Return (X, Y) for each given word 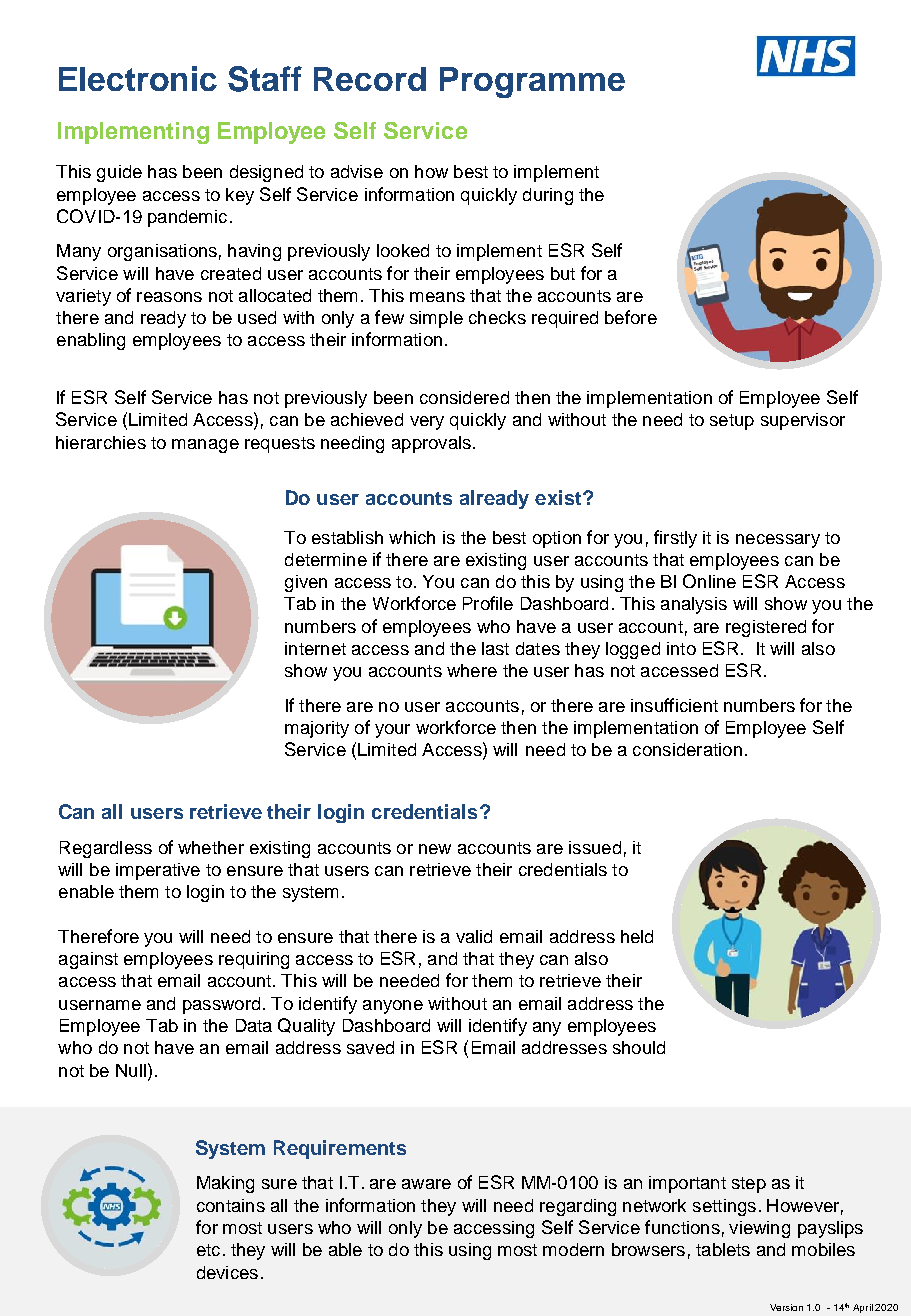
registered (766, 628)
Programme (532, 82)
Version (786, 1307)
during (548, 196)
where (472, 670)
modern (573, 1249)
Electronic (138, 78)
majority (317, 729)
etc (208, 1250)
